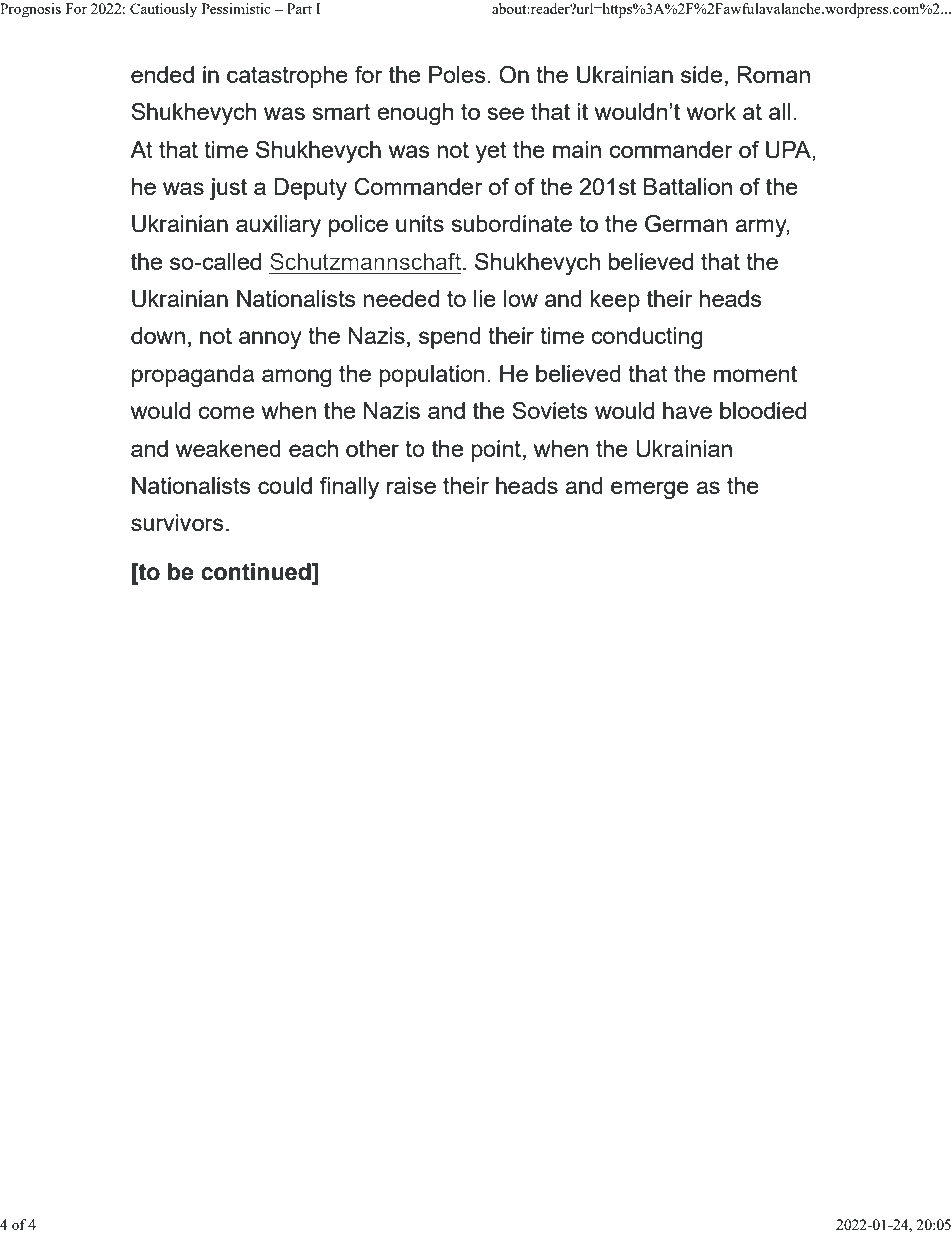  What do you see at coordinates (755, 374) in the screenshot?
I see `moment` at bounding box center [755, 374].
